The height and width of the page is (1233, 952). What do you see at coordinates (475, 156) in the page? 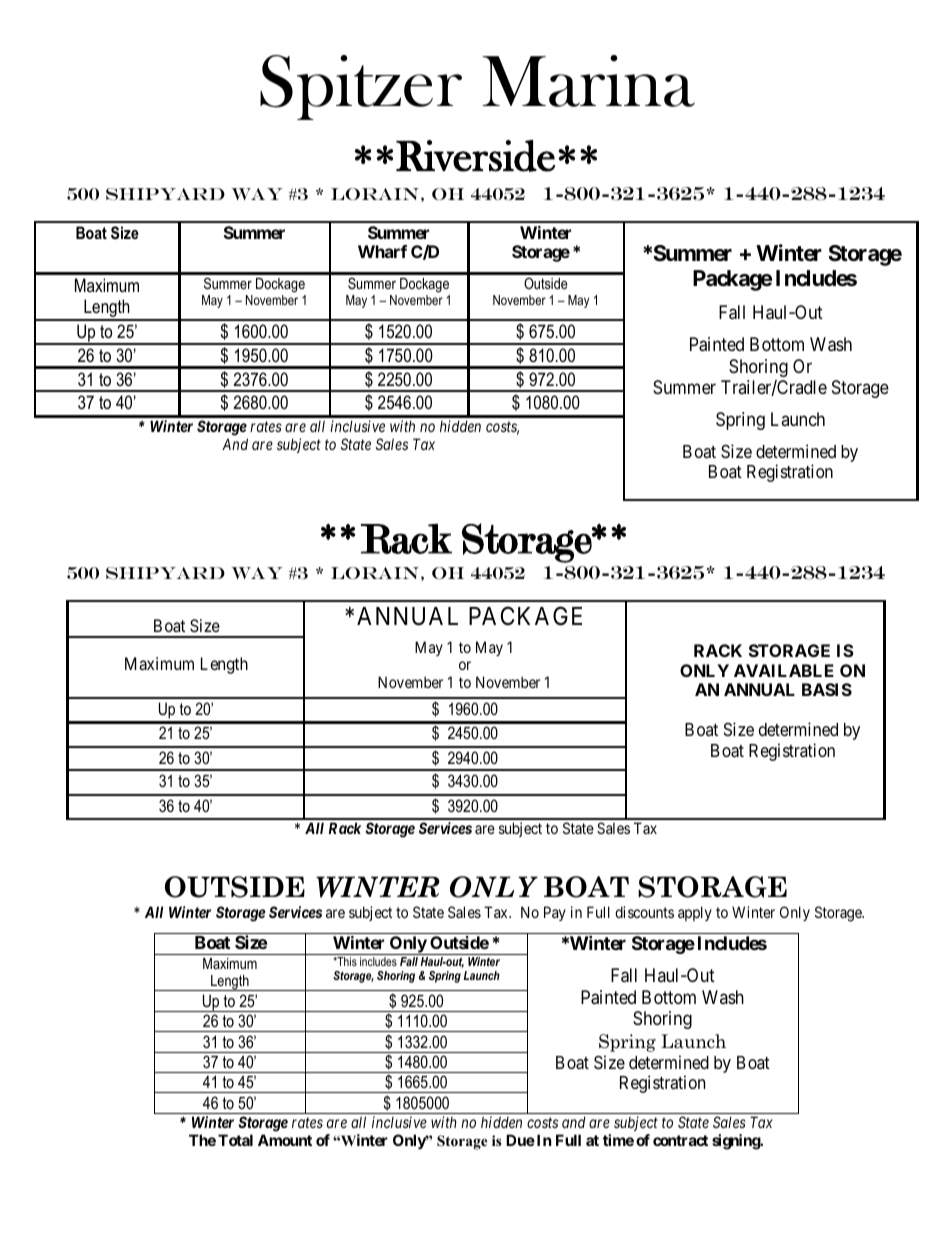
I see `Riverside` at bounding box center [475, 156].
